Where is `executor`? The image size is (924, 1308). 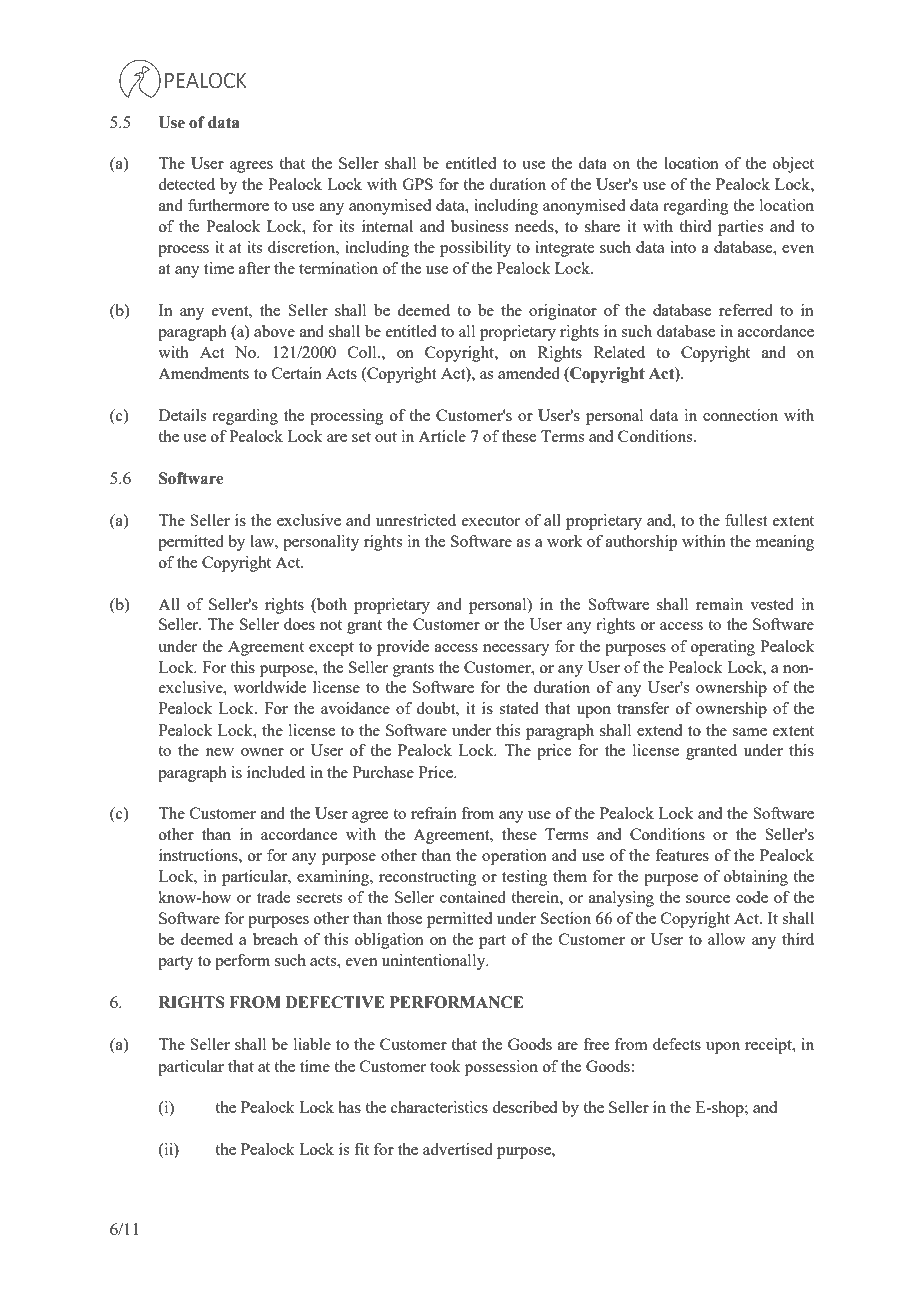 executor is located at coordinates (491, 521).
